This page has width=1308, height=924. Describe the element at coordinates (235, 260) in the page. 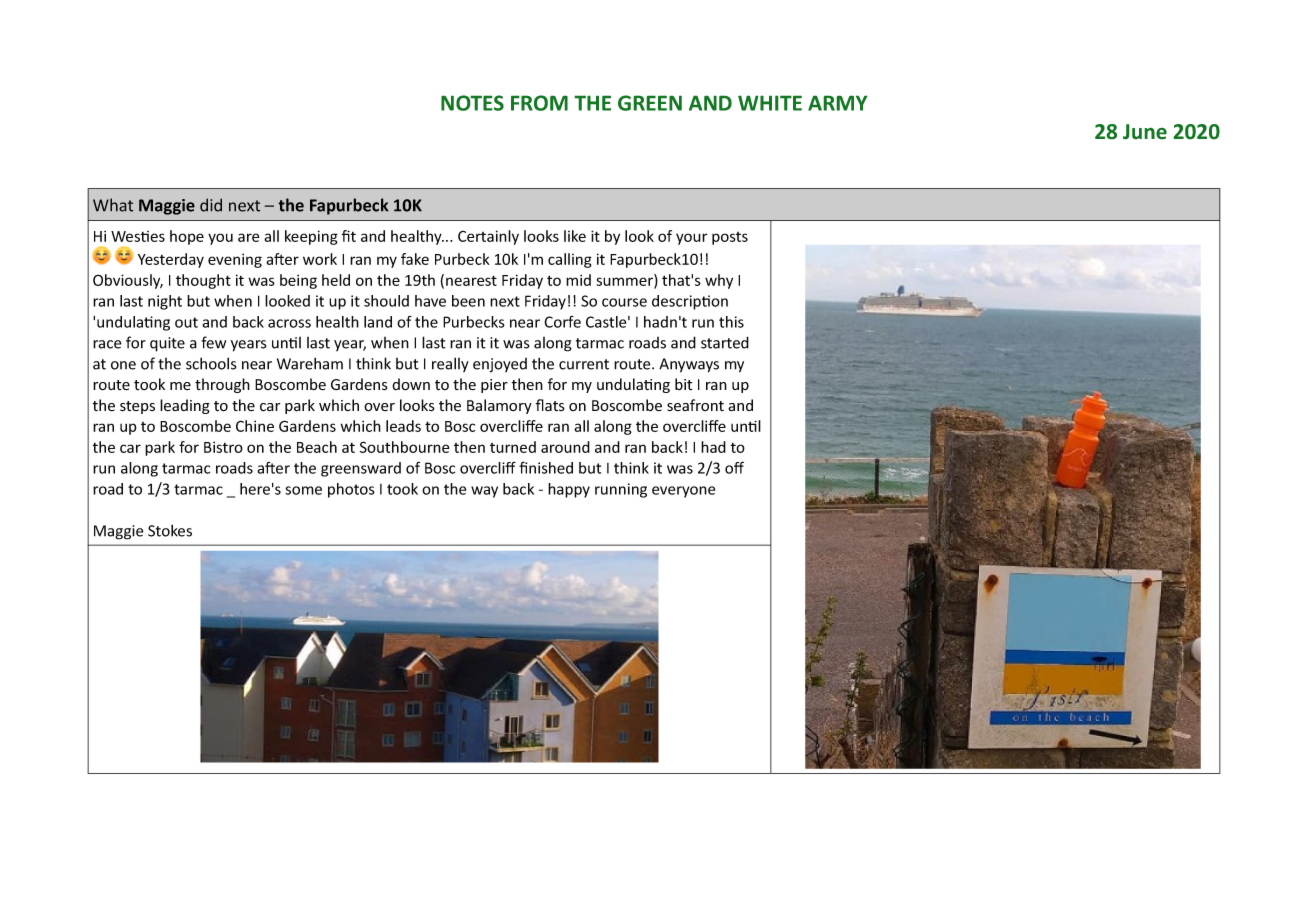

I see `evening` at that location.
